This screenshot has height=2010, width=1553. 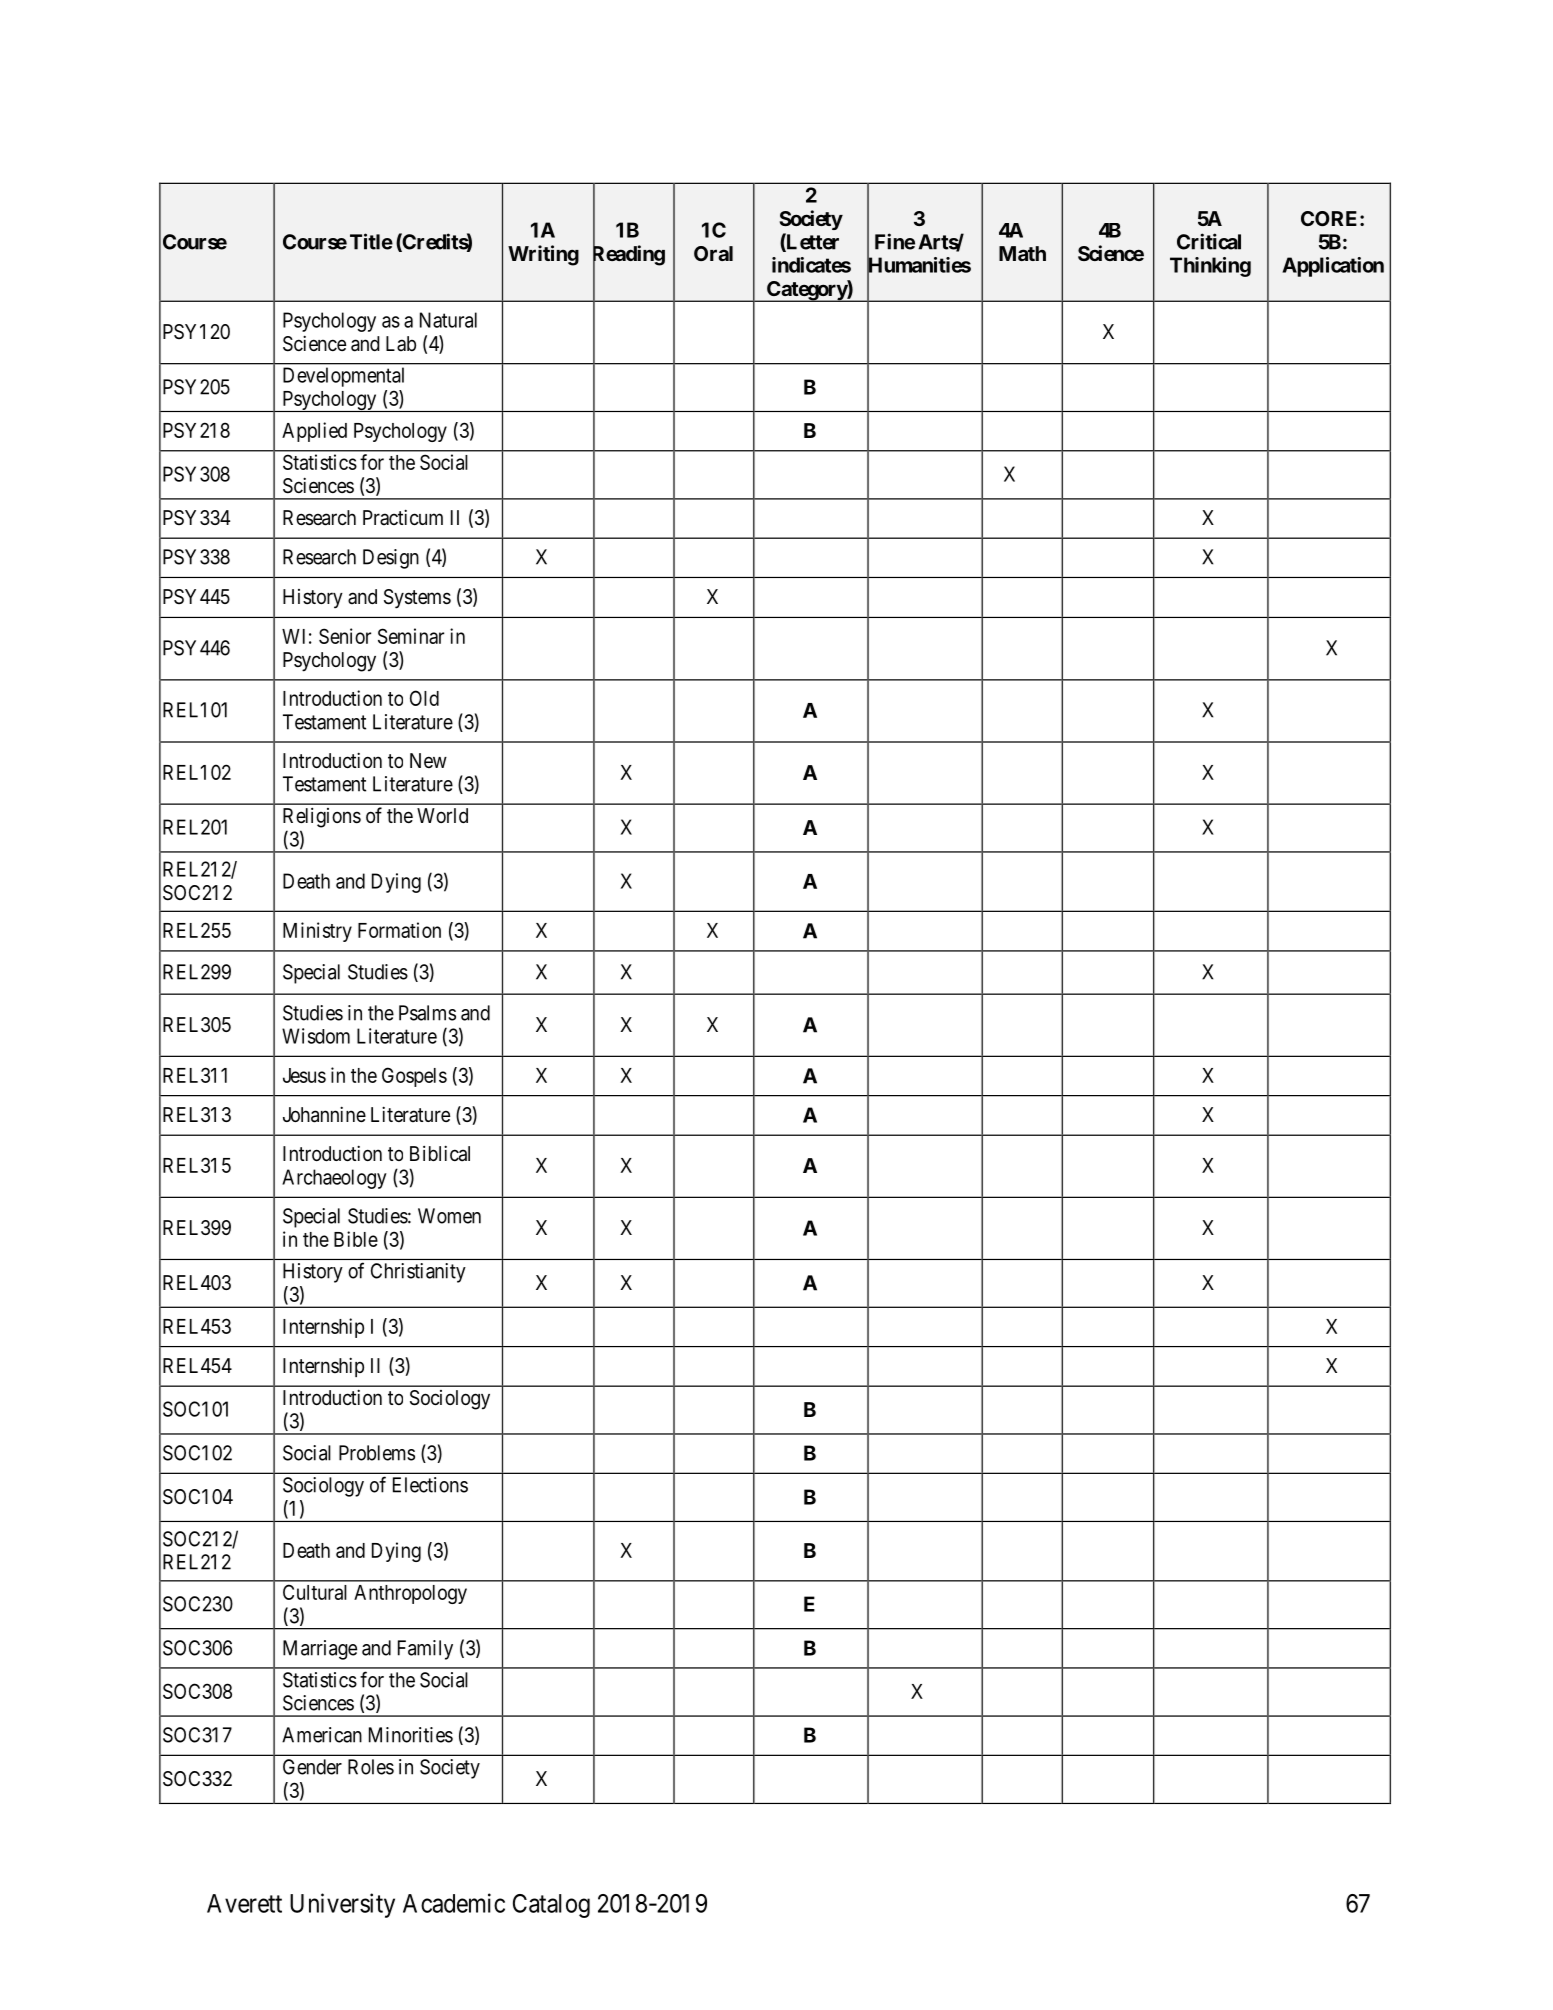 I want to click on Biblical, so click(x=440, y=1153).
